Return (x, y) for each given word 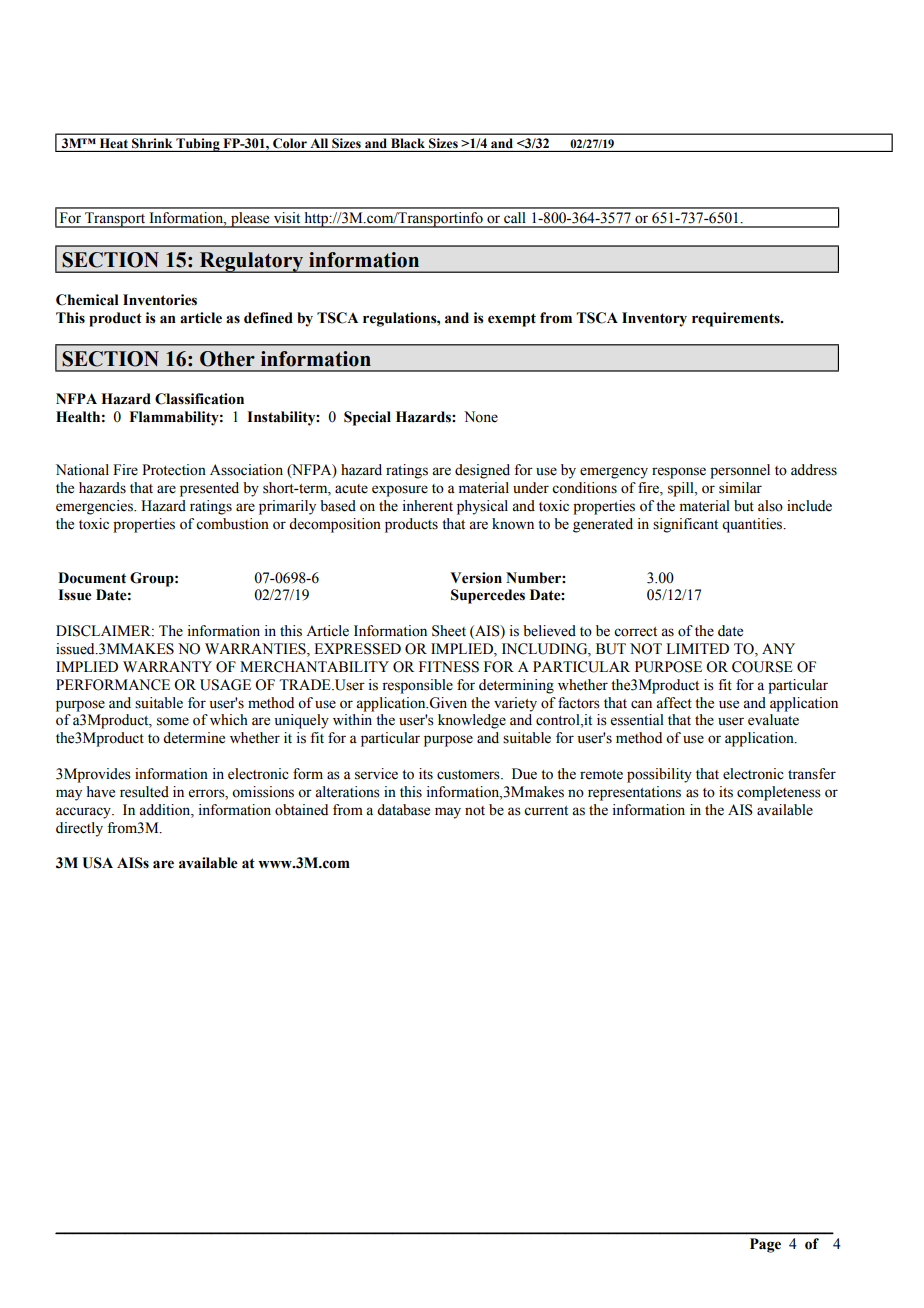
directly (79, 829)
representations (634, 793)
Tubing (198, 145)
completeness (779, 793)
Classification (199, 399)
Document (92, 578)
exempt (512, 320)
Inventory (654, 319)
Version (476, 578)
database (403, 810)
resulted (144, 792)
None (481, 417)
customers (469, 775)
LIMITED (697, 648)
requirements (737, 319)
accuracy (84, 813)
